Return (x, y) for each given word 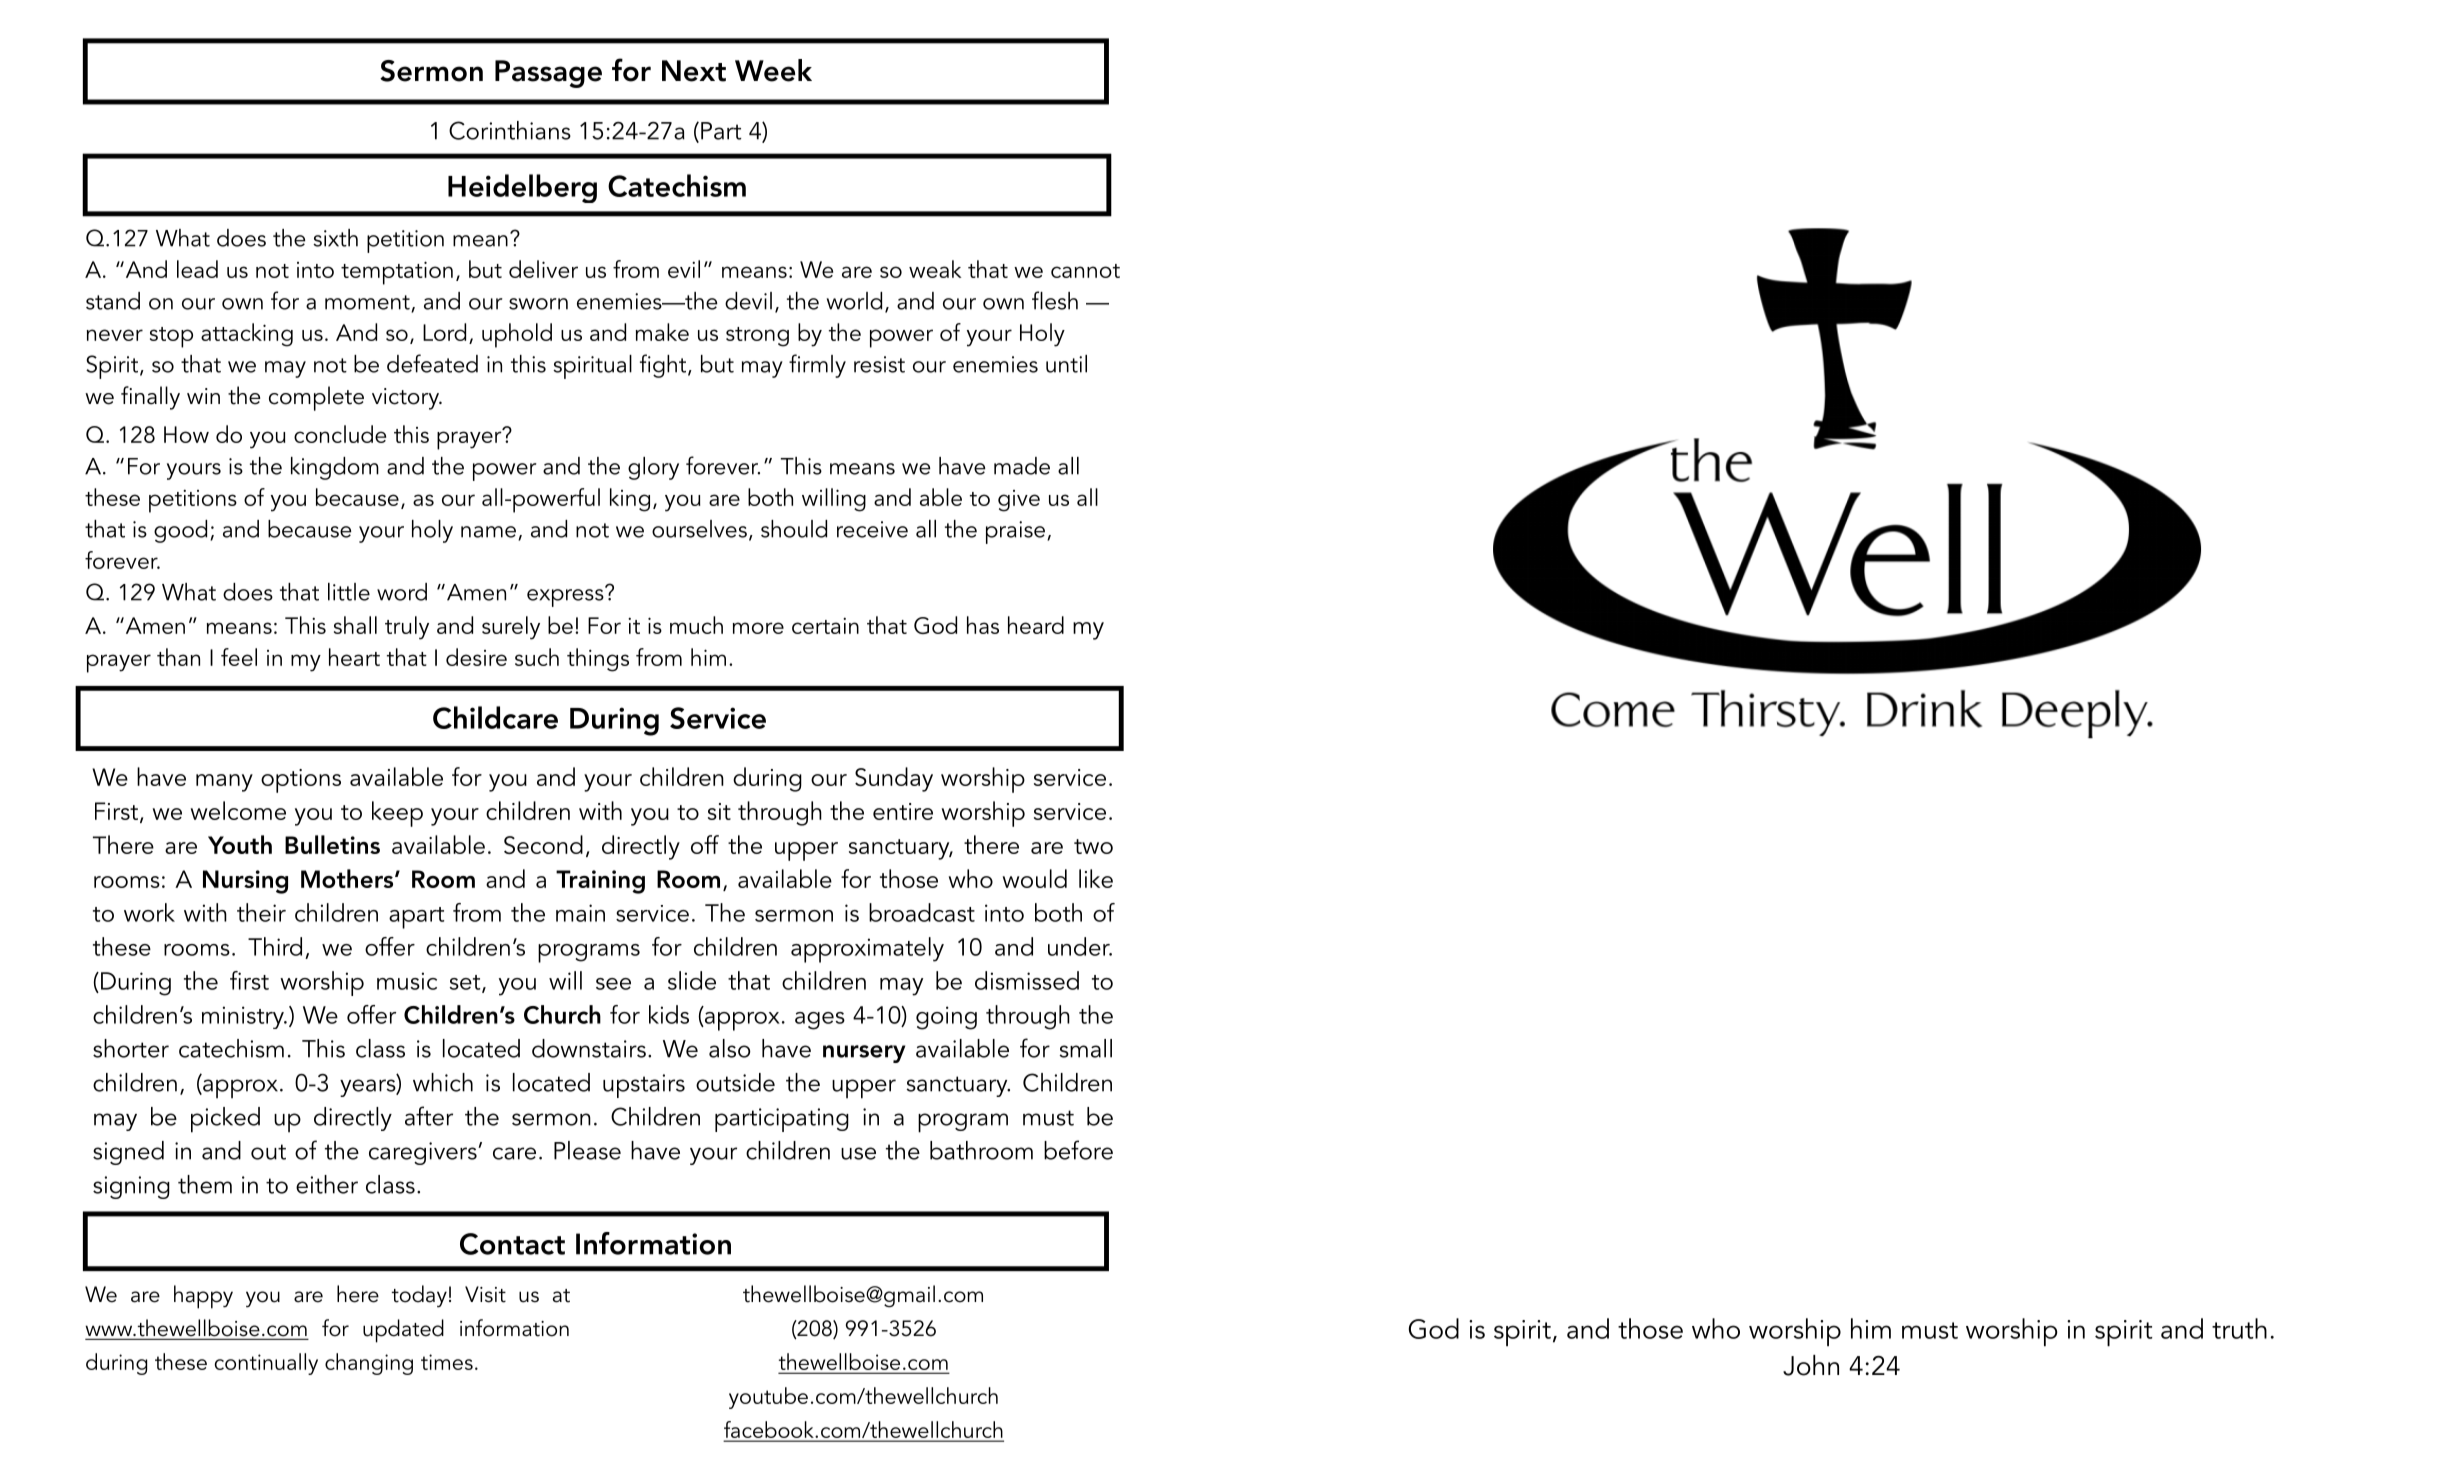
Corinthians (510, 130)
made (1022, 466)
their (261, 912)
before (1078, 1150)
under (1080, 946)
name (488, 532)
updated (403, 1331)
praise (1015, 532)
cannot (1085, 271)
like (1096, 878)
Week (773, 70)
